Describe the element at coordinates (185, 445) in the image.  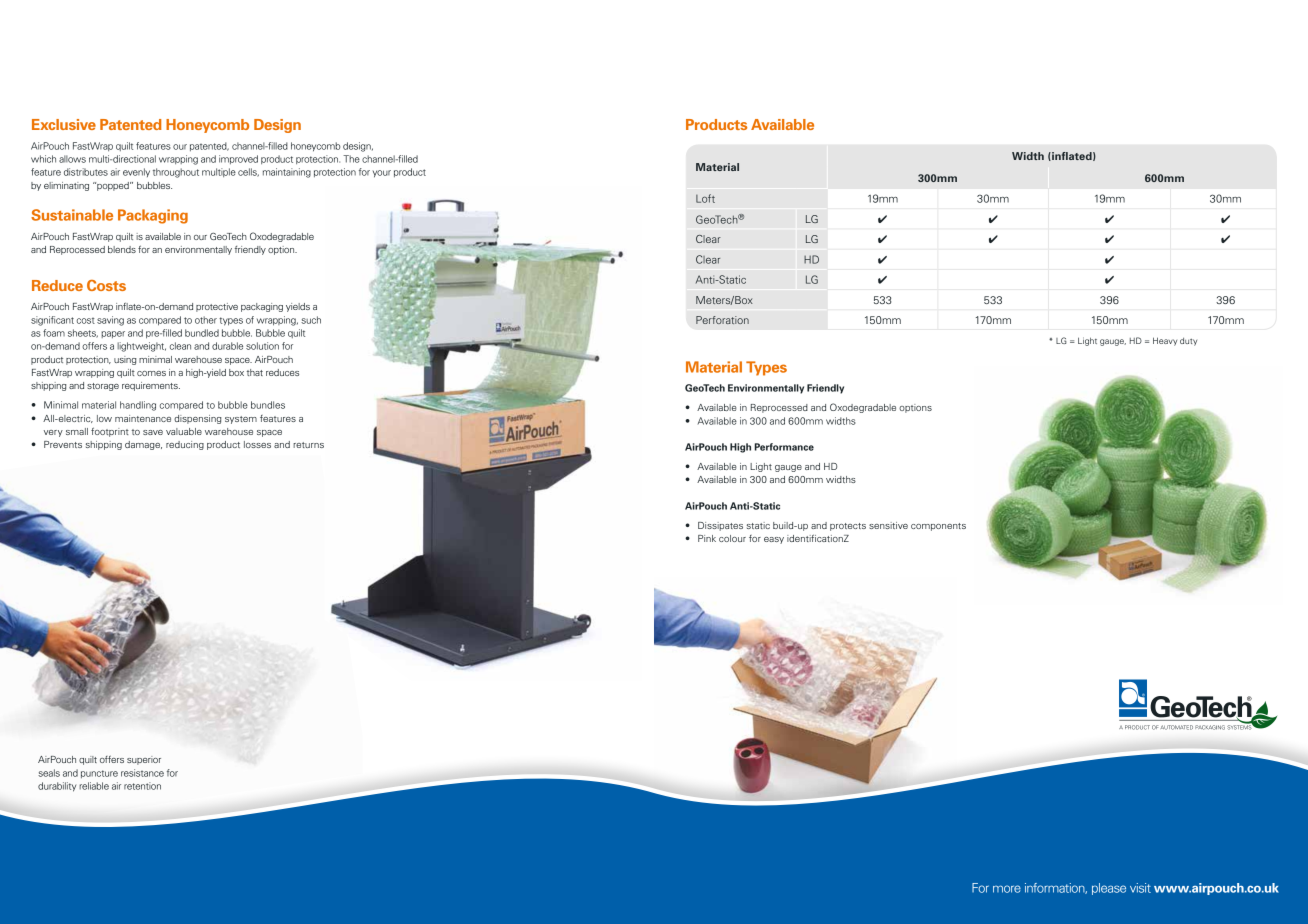
I see `reducing` at that location.
